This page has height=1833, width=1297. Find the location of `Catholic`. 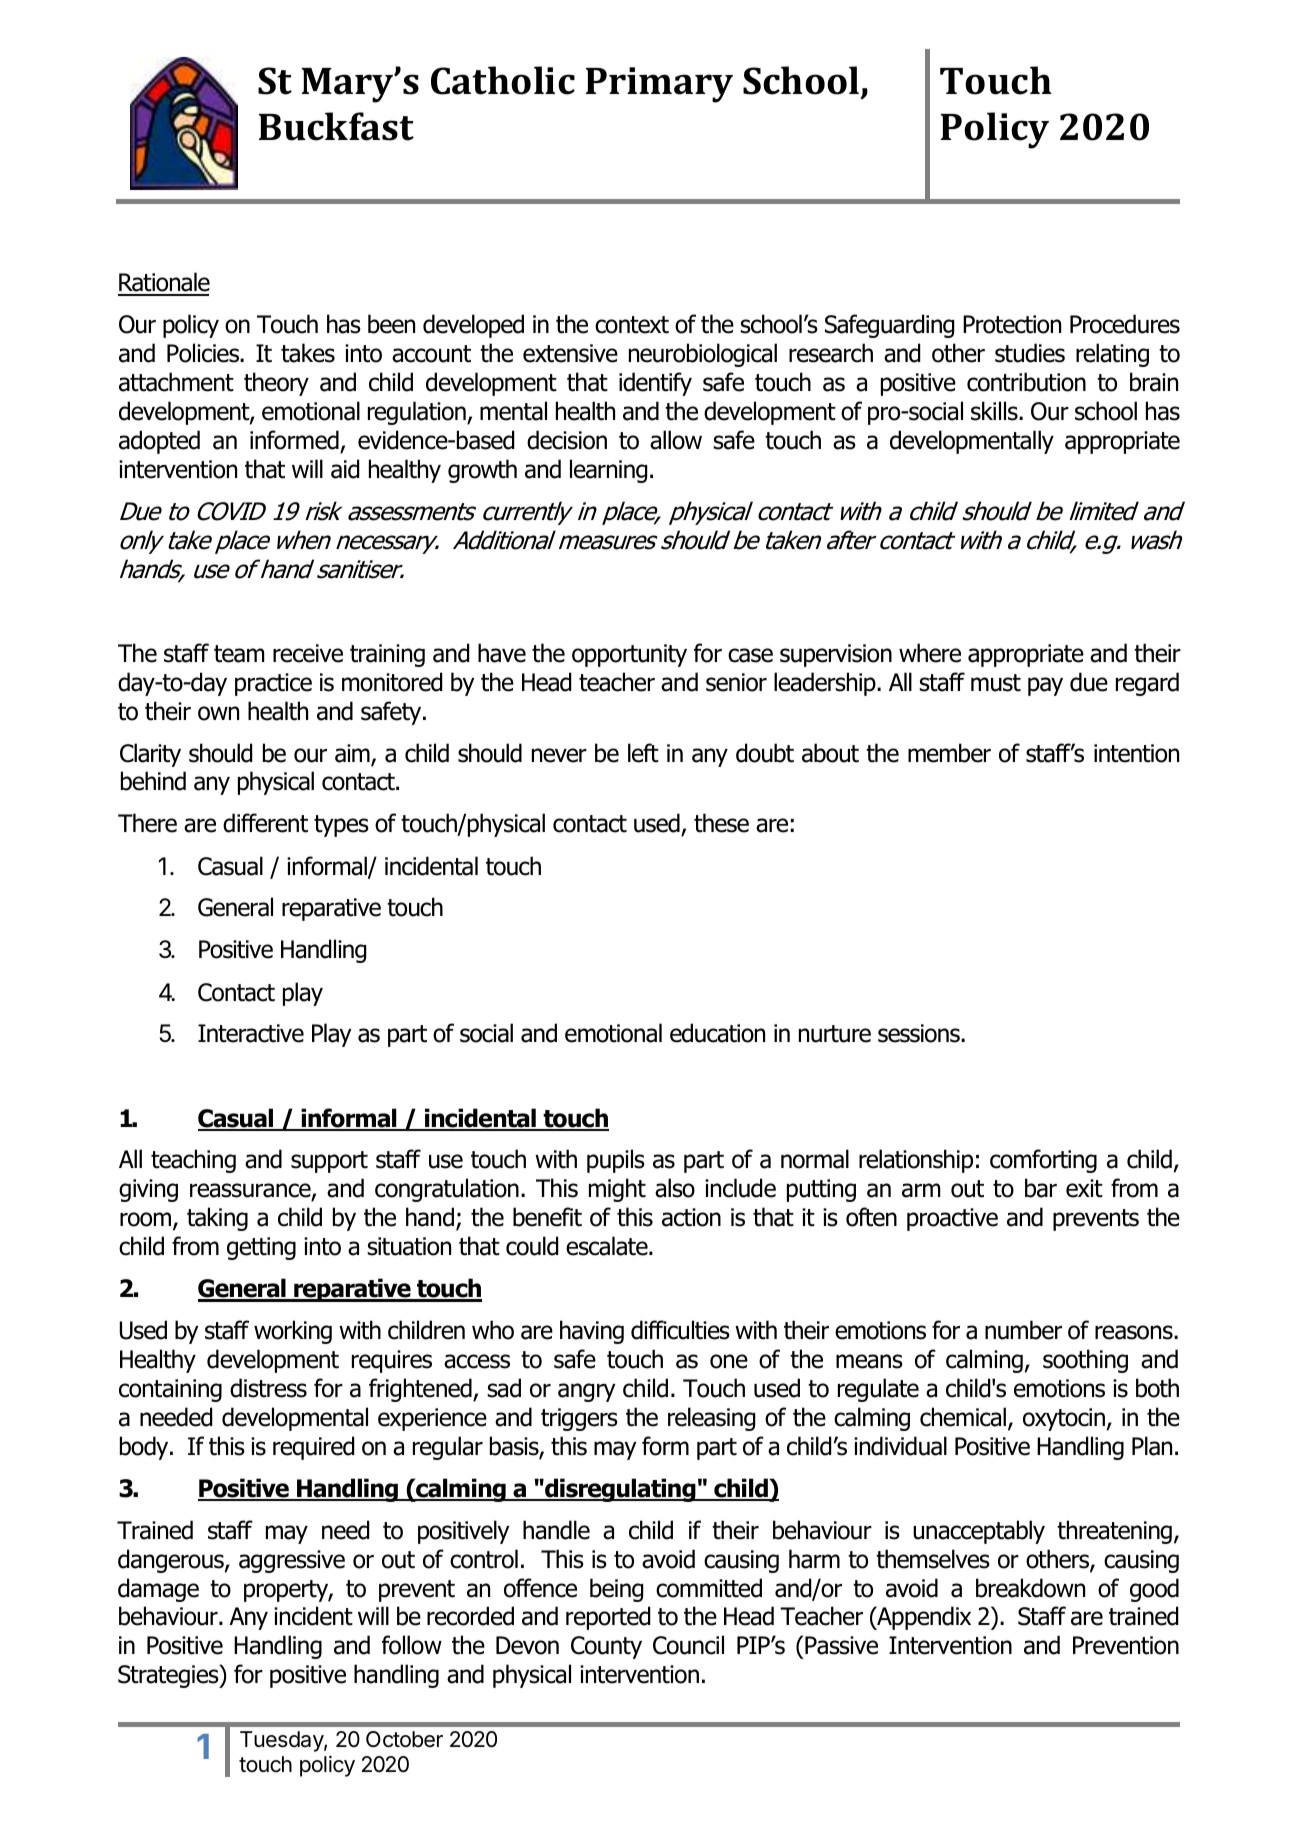

Catholic is located at coordinates (503, 80).
